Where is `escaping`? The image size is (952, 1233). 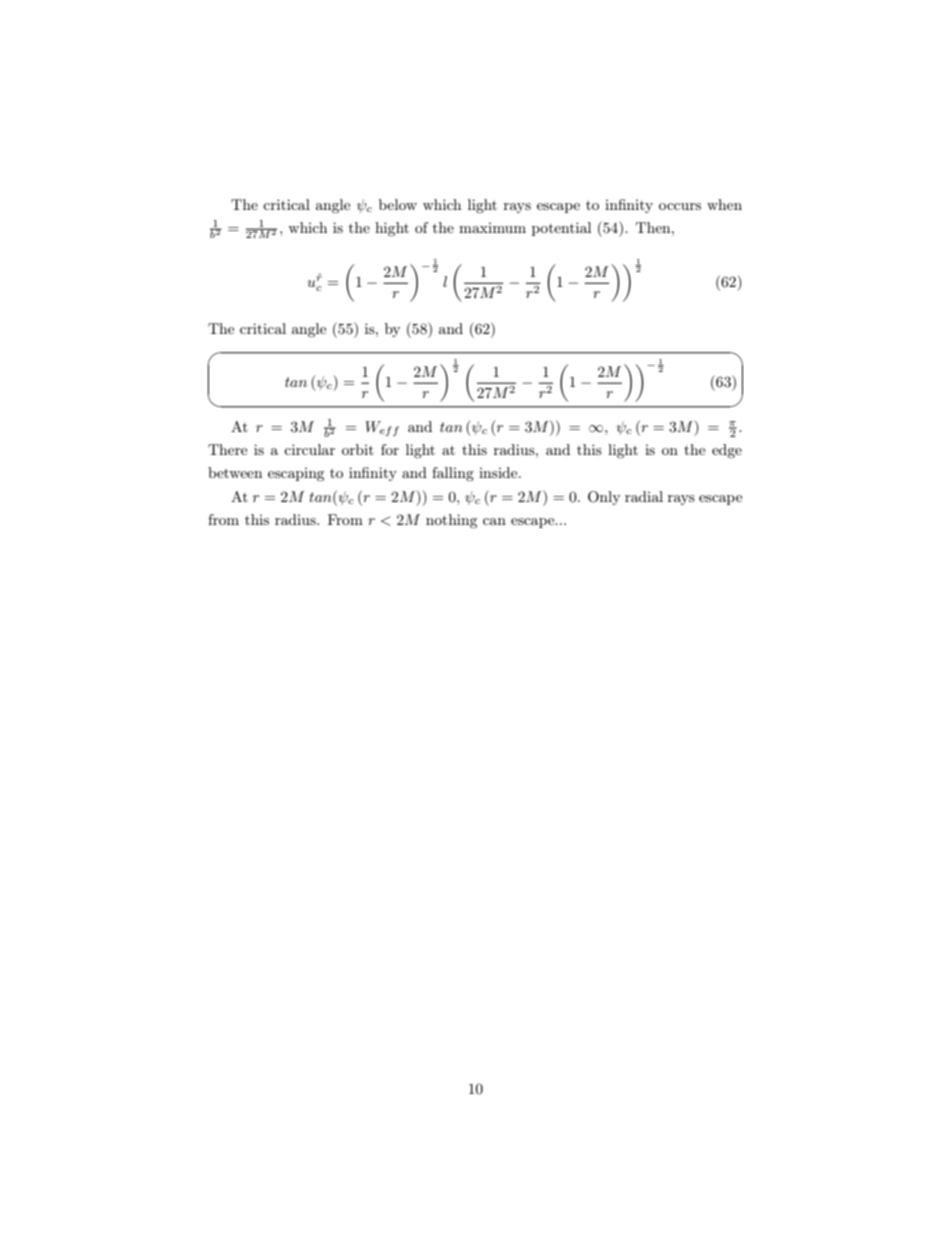
escaping is located at coordinates (296, 474).
